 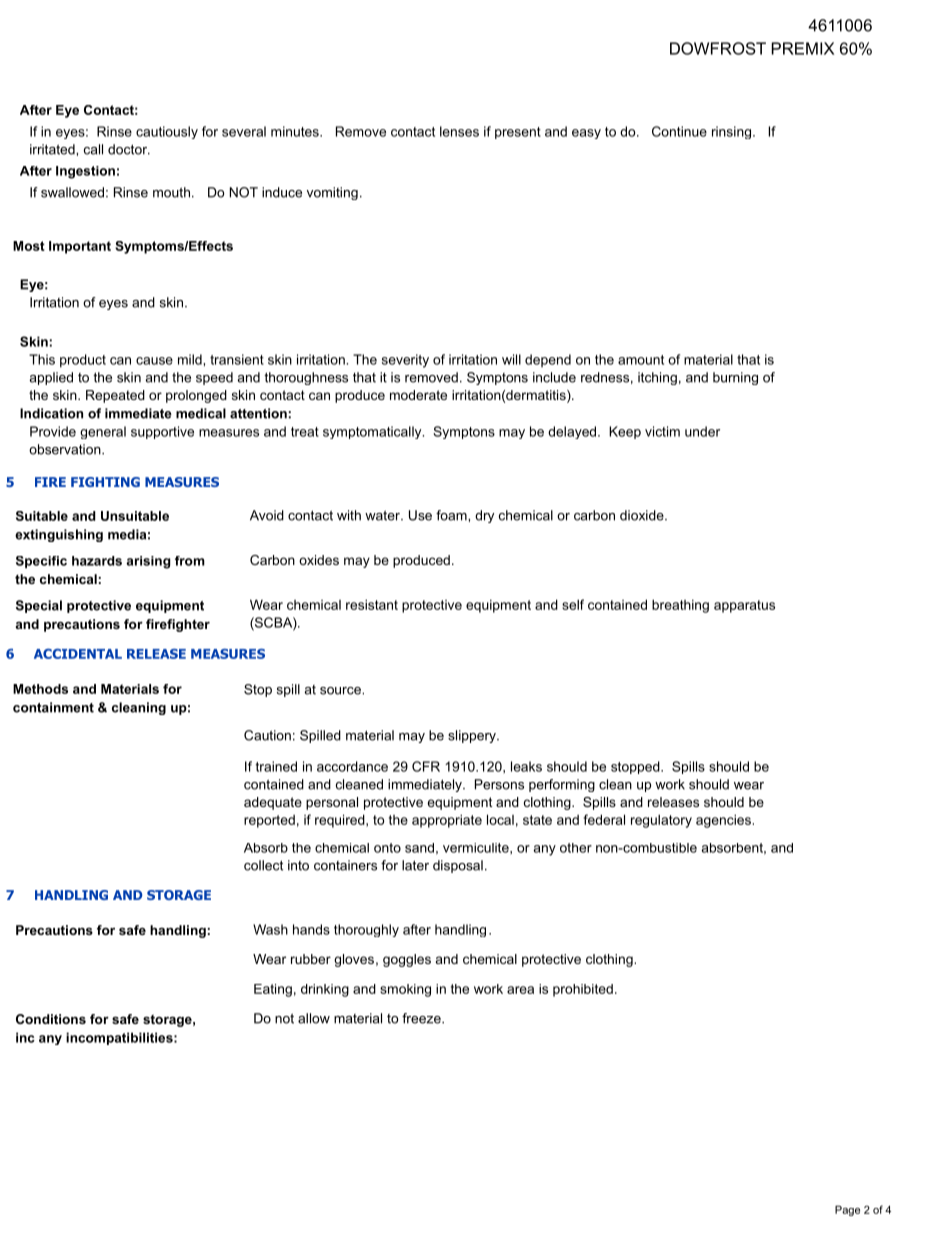 What do you see at coordinates (723, 821) in the screenshot?
I see `agencies` at bounding box center [723, 821].
